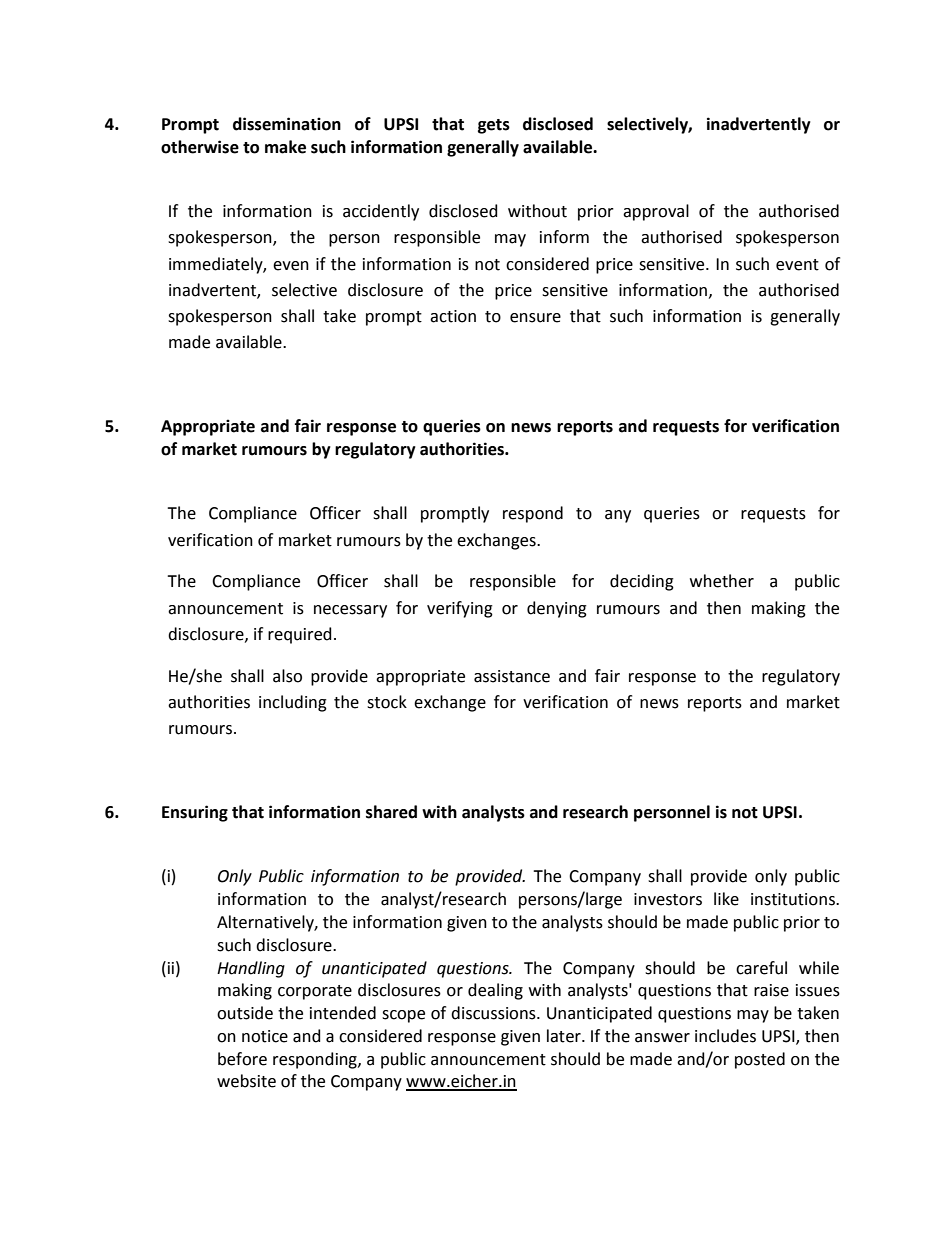  I want to click on notice, so click(265, 1036).
